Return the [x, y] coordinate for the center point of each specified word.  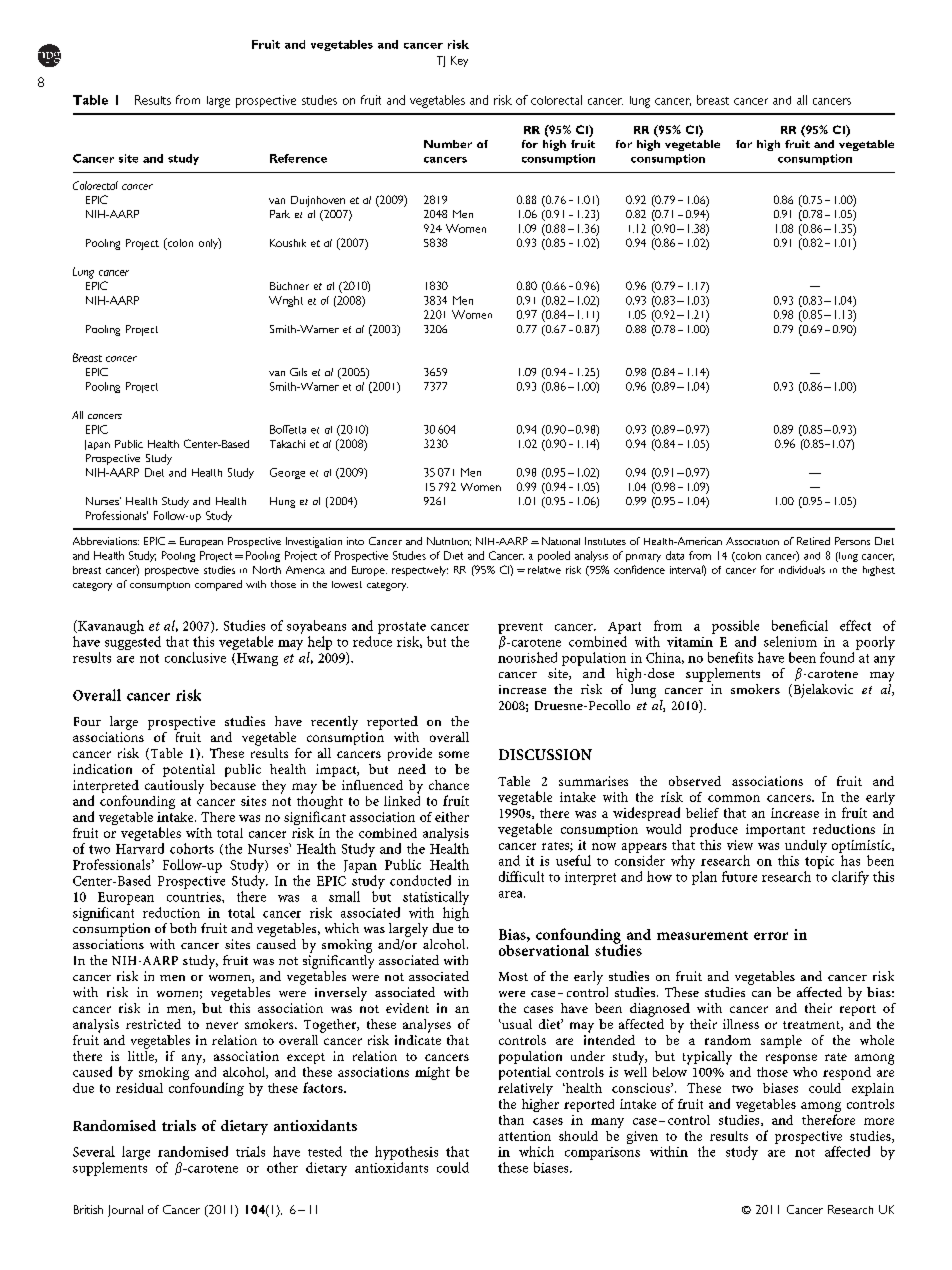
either [452, 817]
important [775, 830]
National [561, 541]
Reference [298, 158]
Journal [125, 1211]
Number [448, 144]
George [287, 473]
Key [459, 61]
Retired [813, 541]
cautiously [174, 787]
